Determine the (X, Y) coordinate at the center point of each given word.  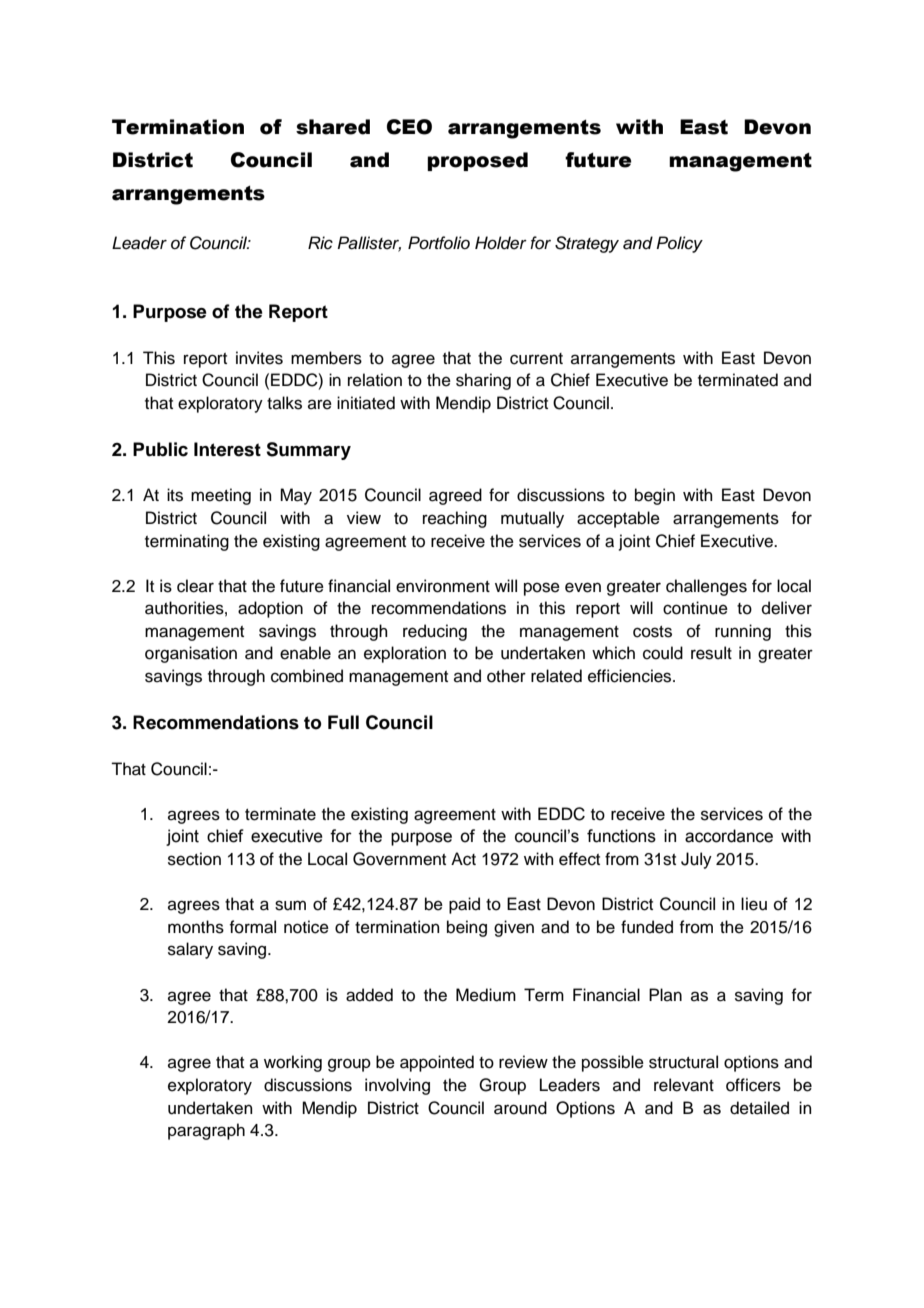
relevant (684, 1085)
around (520, 1108)
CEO (409, 127)
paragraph (206, 1131)
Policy (679, 244)
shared (333, 127)
